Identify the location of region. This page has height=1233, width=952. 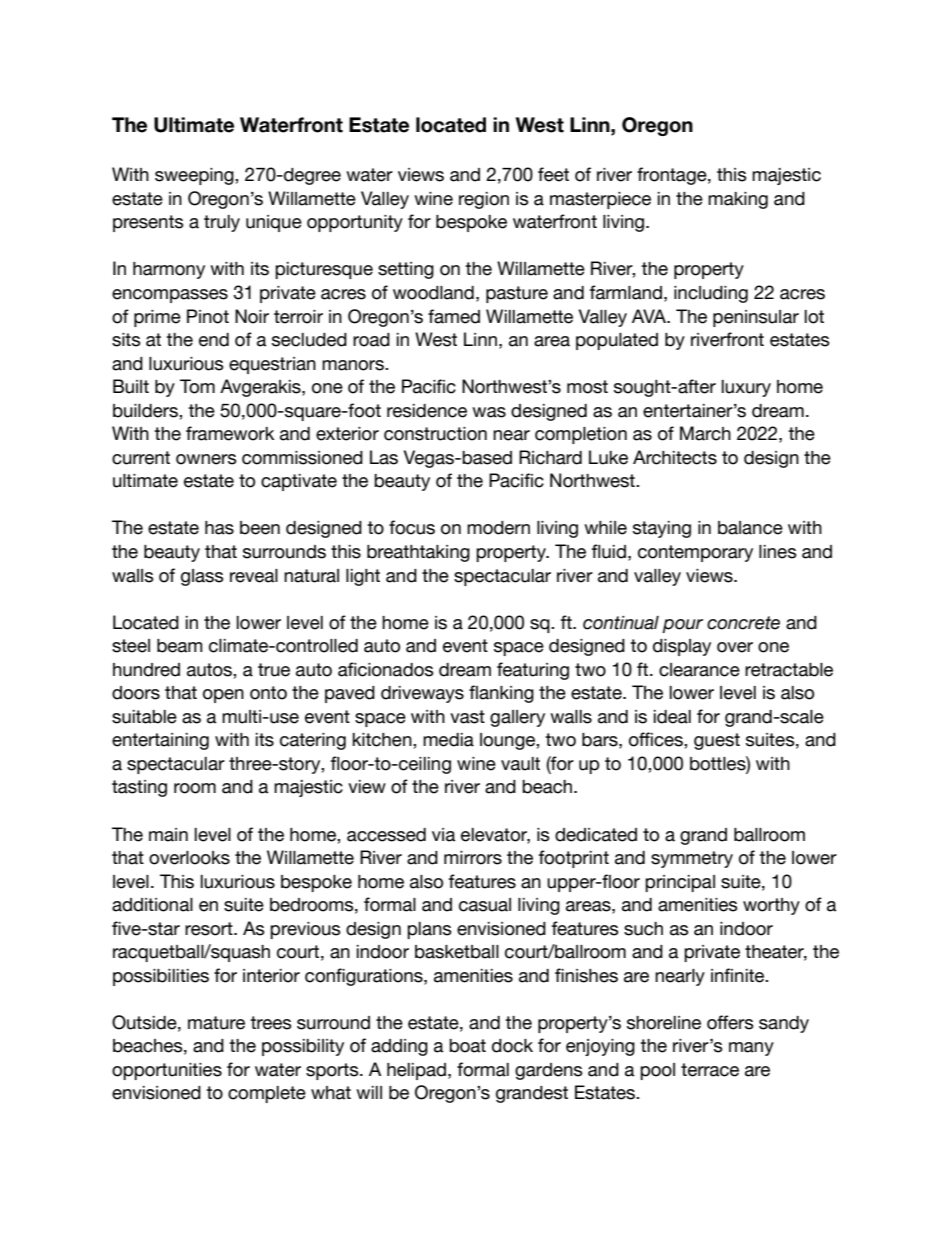
(484, 200).
